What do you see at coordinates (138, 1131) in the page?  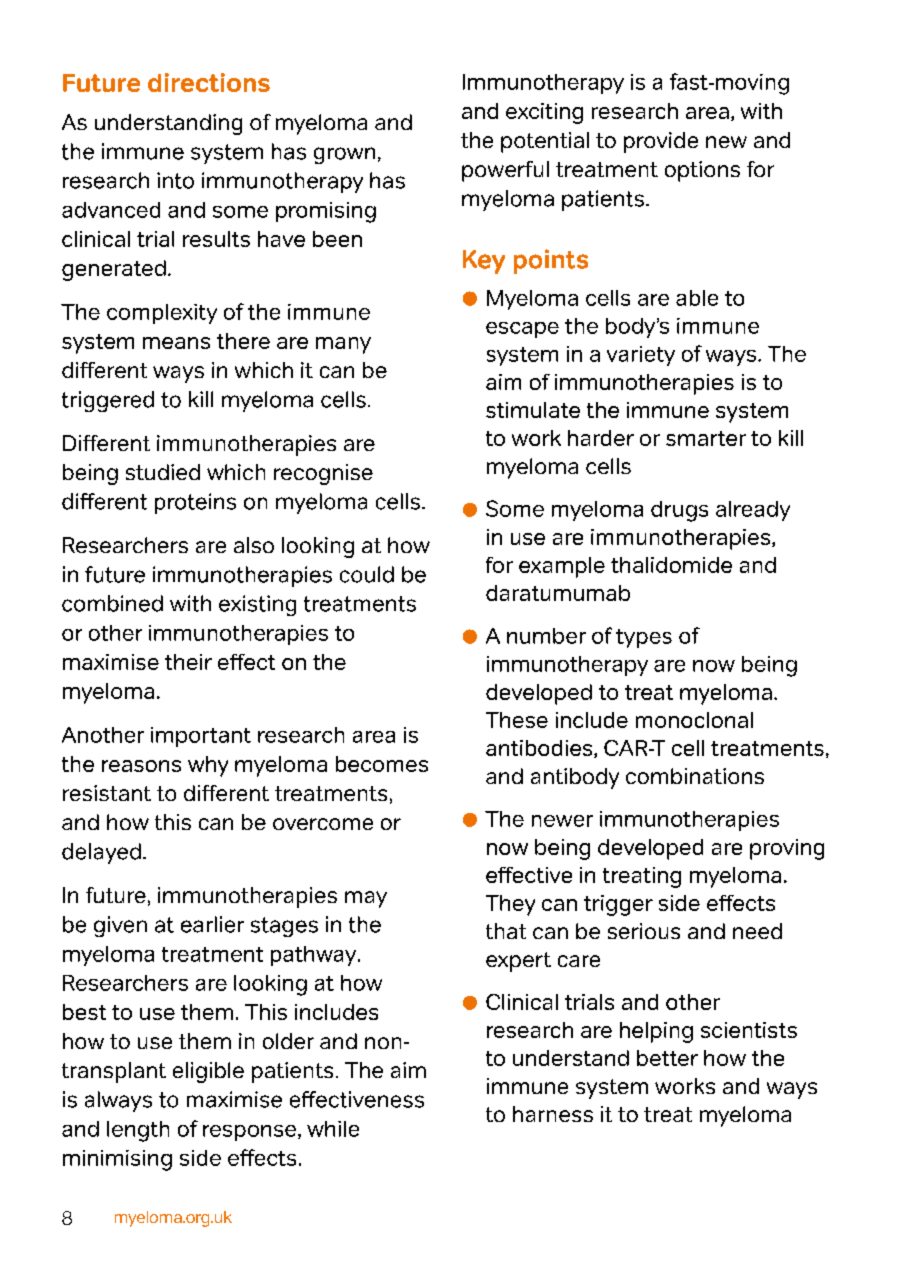 I see `length` at bounding box center [138, 1131].
